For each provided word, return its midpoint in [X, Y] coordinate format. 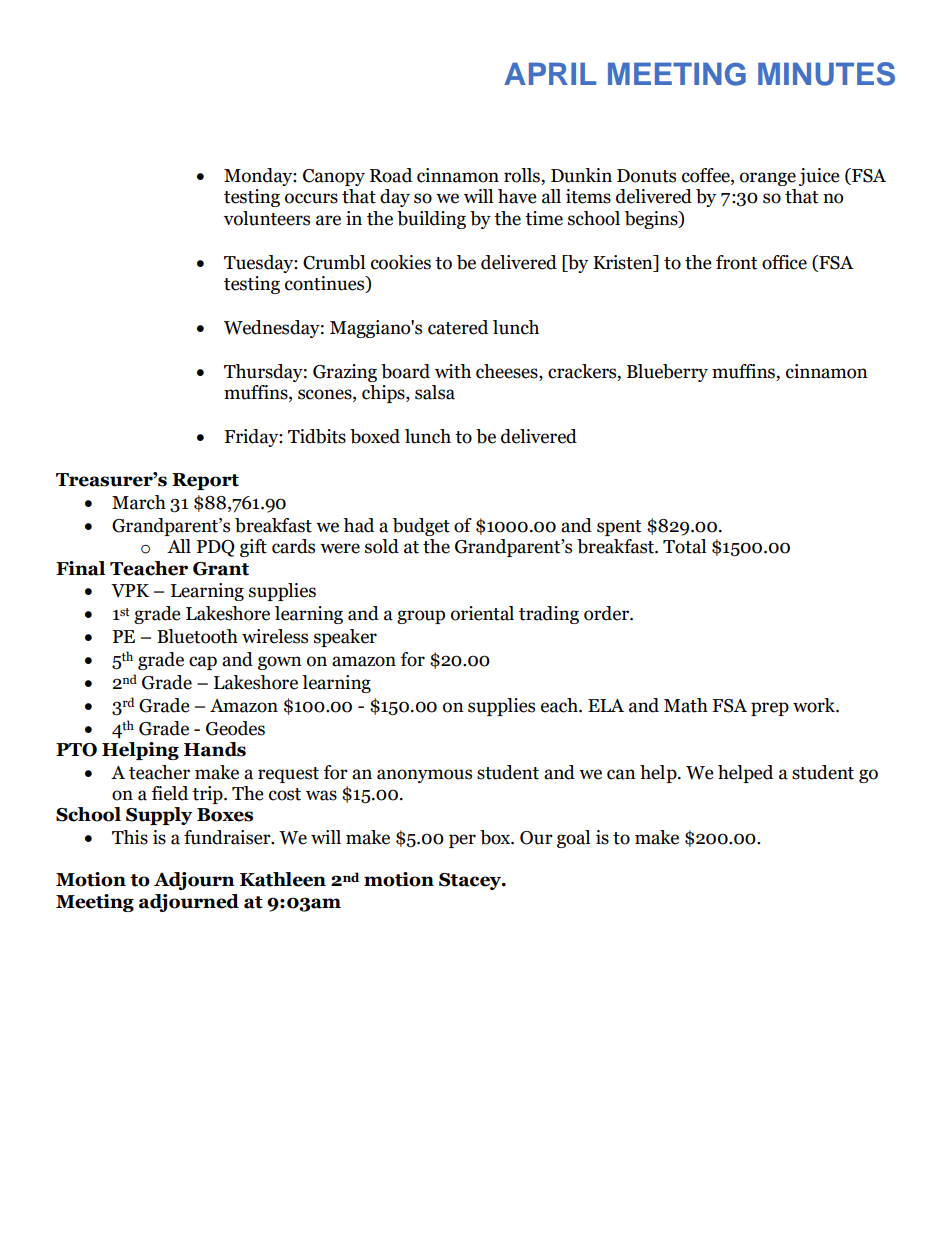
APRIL [550, 73]
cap [203, 663]
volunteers [267, 218]
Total [684, 546]
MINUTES [826, 74]
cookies [401, 262]
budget [421, 527]
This [130, 837]
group [421, 617]
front [736, 262]
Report [205, 481]
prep [770, 709]
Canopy [334, 177]
